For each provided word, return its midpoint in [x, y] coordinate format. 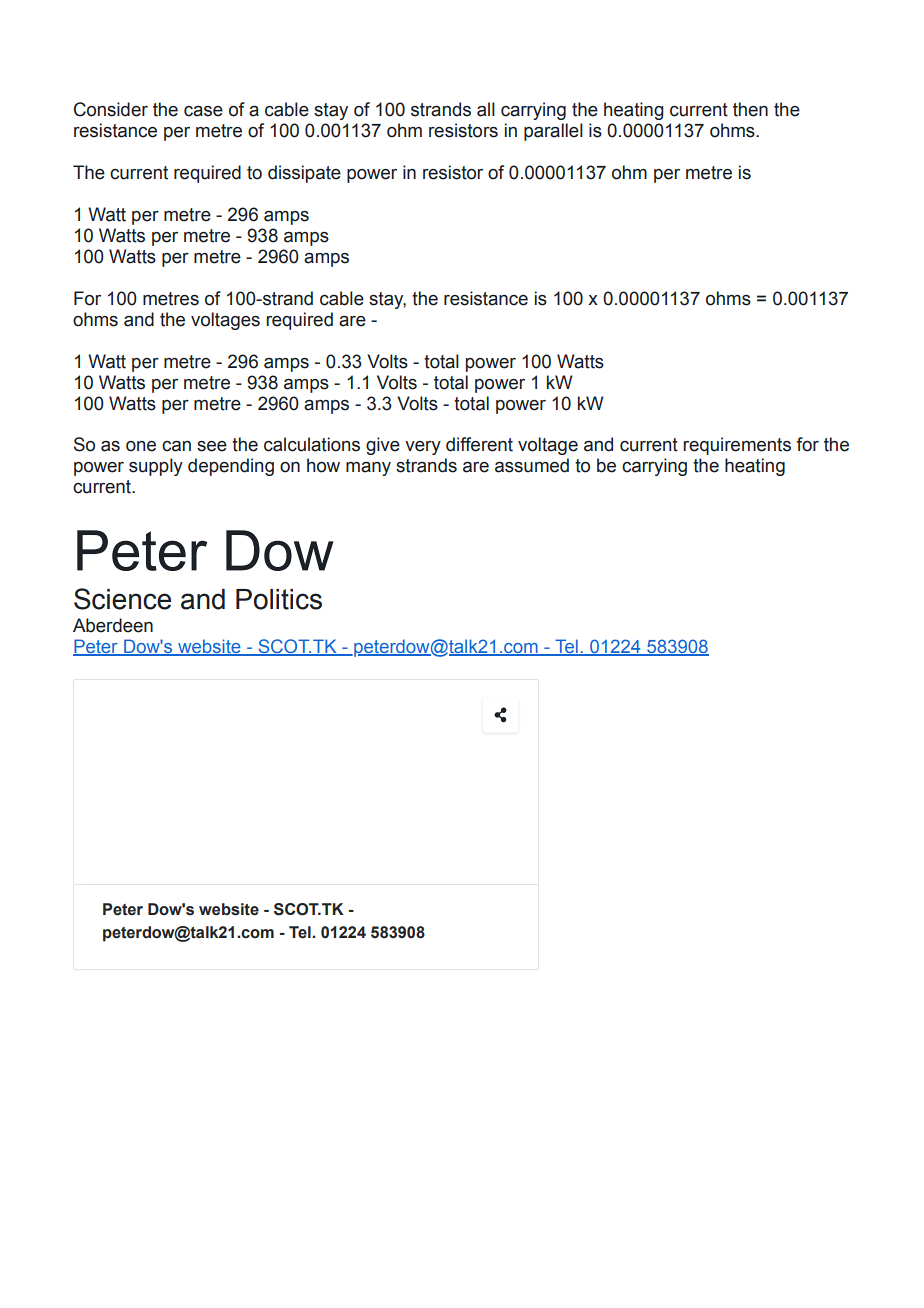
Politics [279, 599]
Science [122, 599]
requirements [737, 446]
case [203, 111]
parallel [553, 132]
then [750, 109]
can [176, 446]
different [479, 444]
